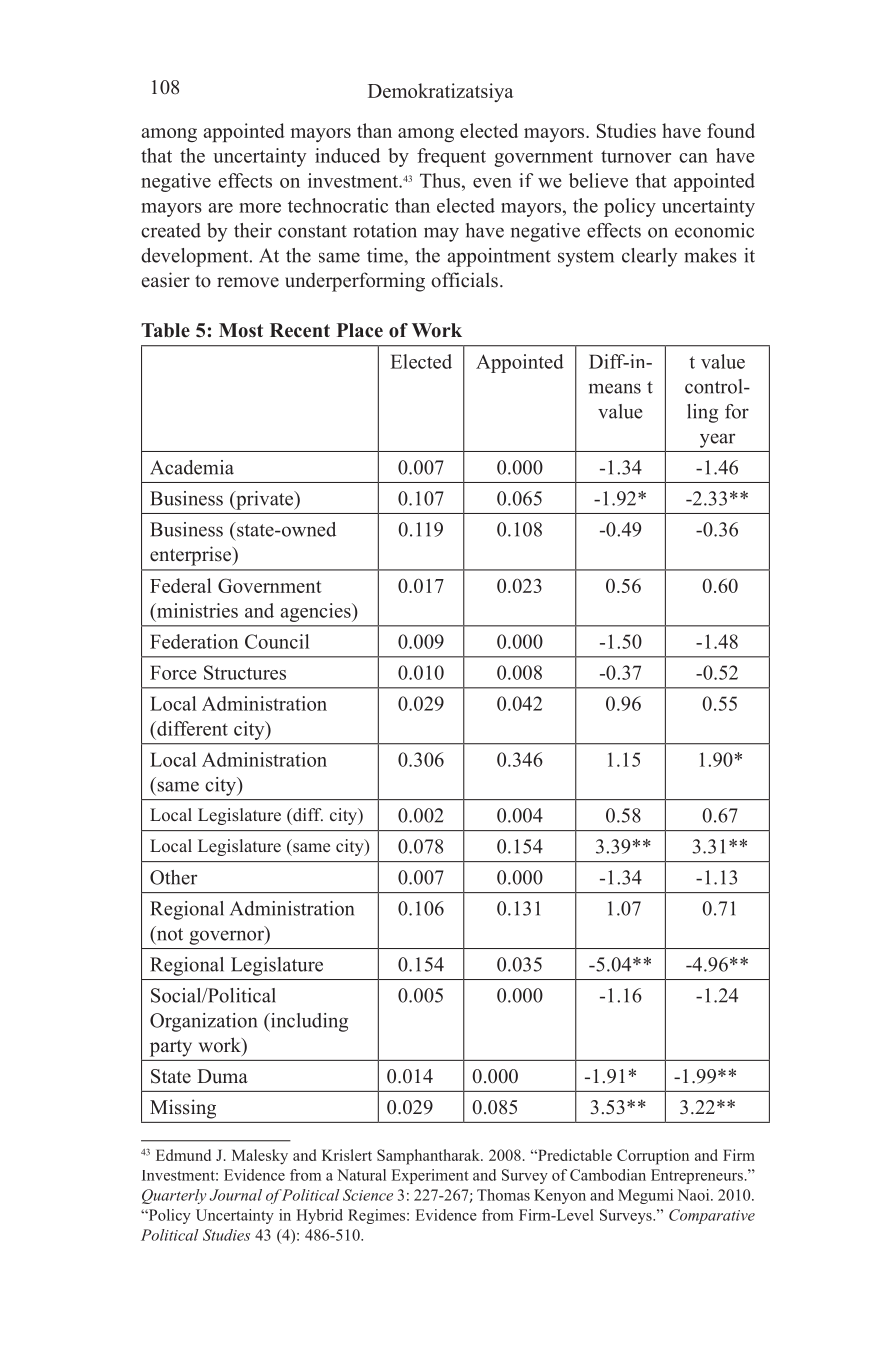 The height and width of the screenshot is (1345, 896). Describe the element at coordinates (717, 440) in the screenshot. I see `year` at that location.
